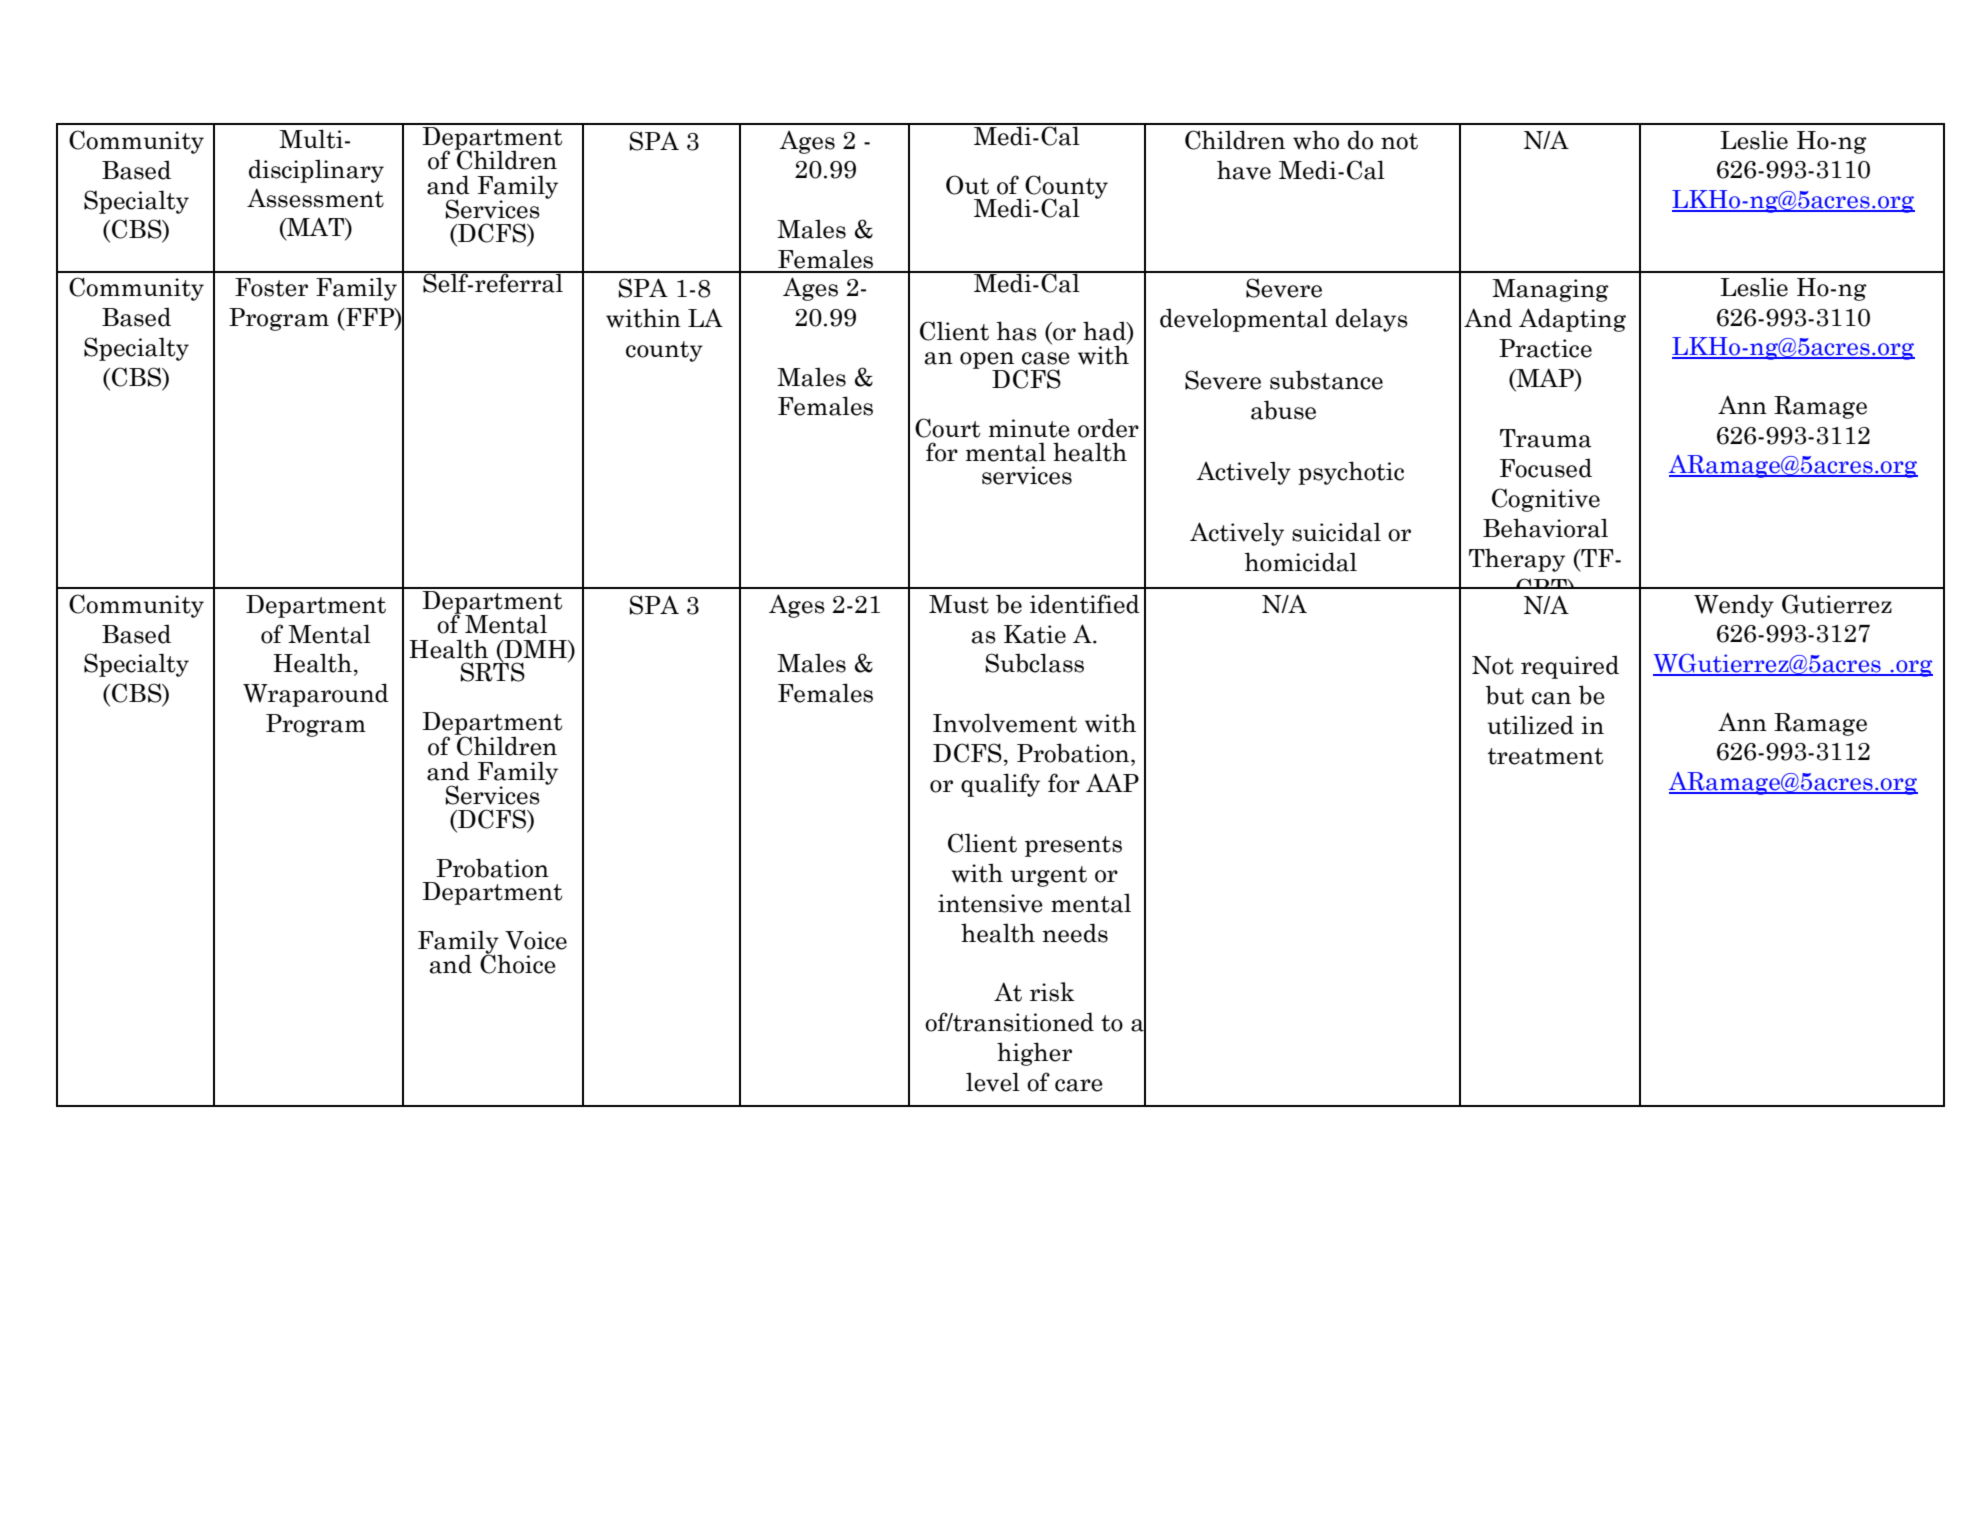 This screenshot has width=1980, height=1530. What do you see at coordinates (518, 963) in the screenshot?
I see `Choice` at bounding box center [518, 963].
